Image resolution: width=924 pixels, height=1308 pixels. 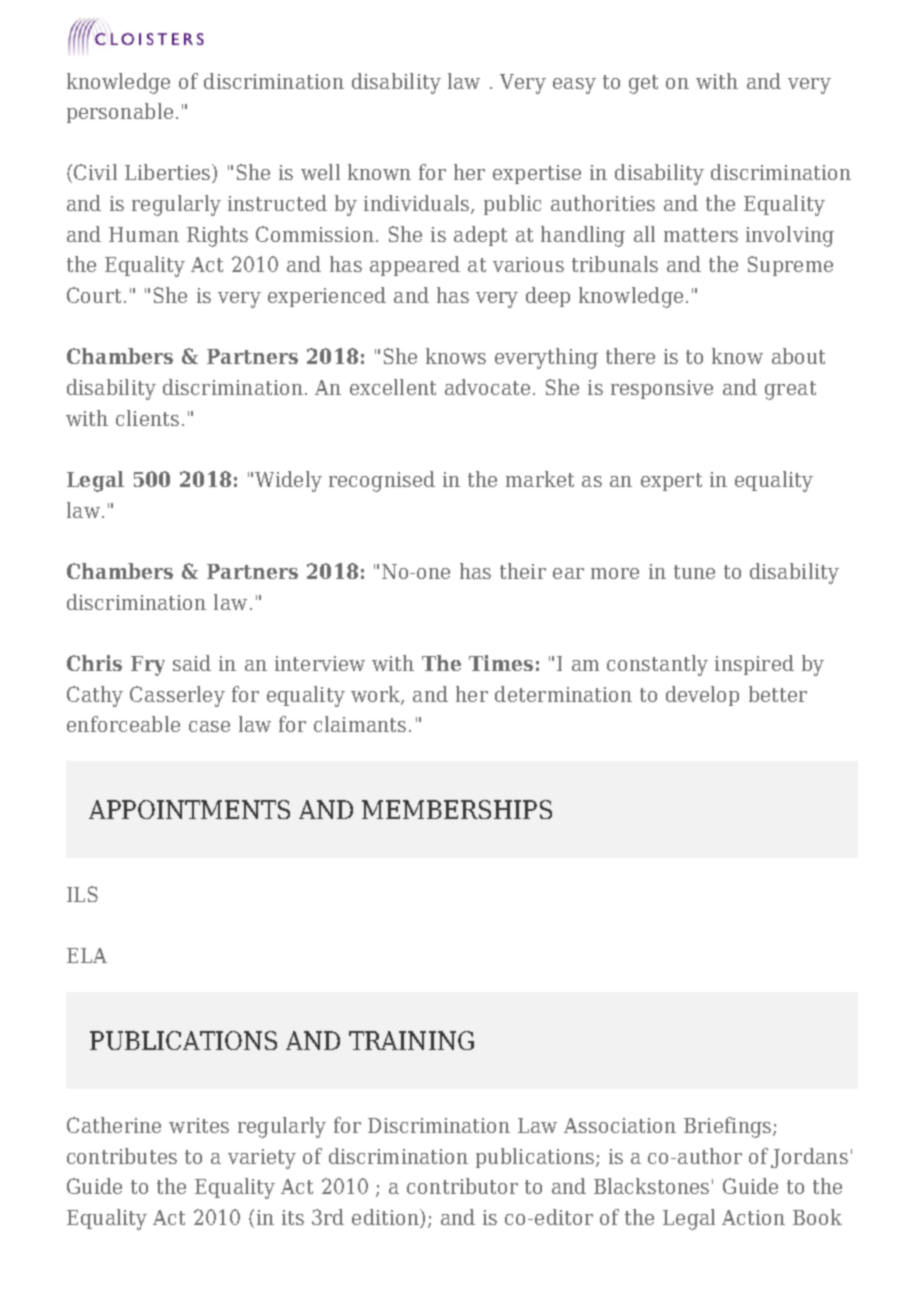 What do you see at coordinates (416, 203) in the screenshot?
I see `individuals` at bounding box center [416, 203].
